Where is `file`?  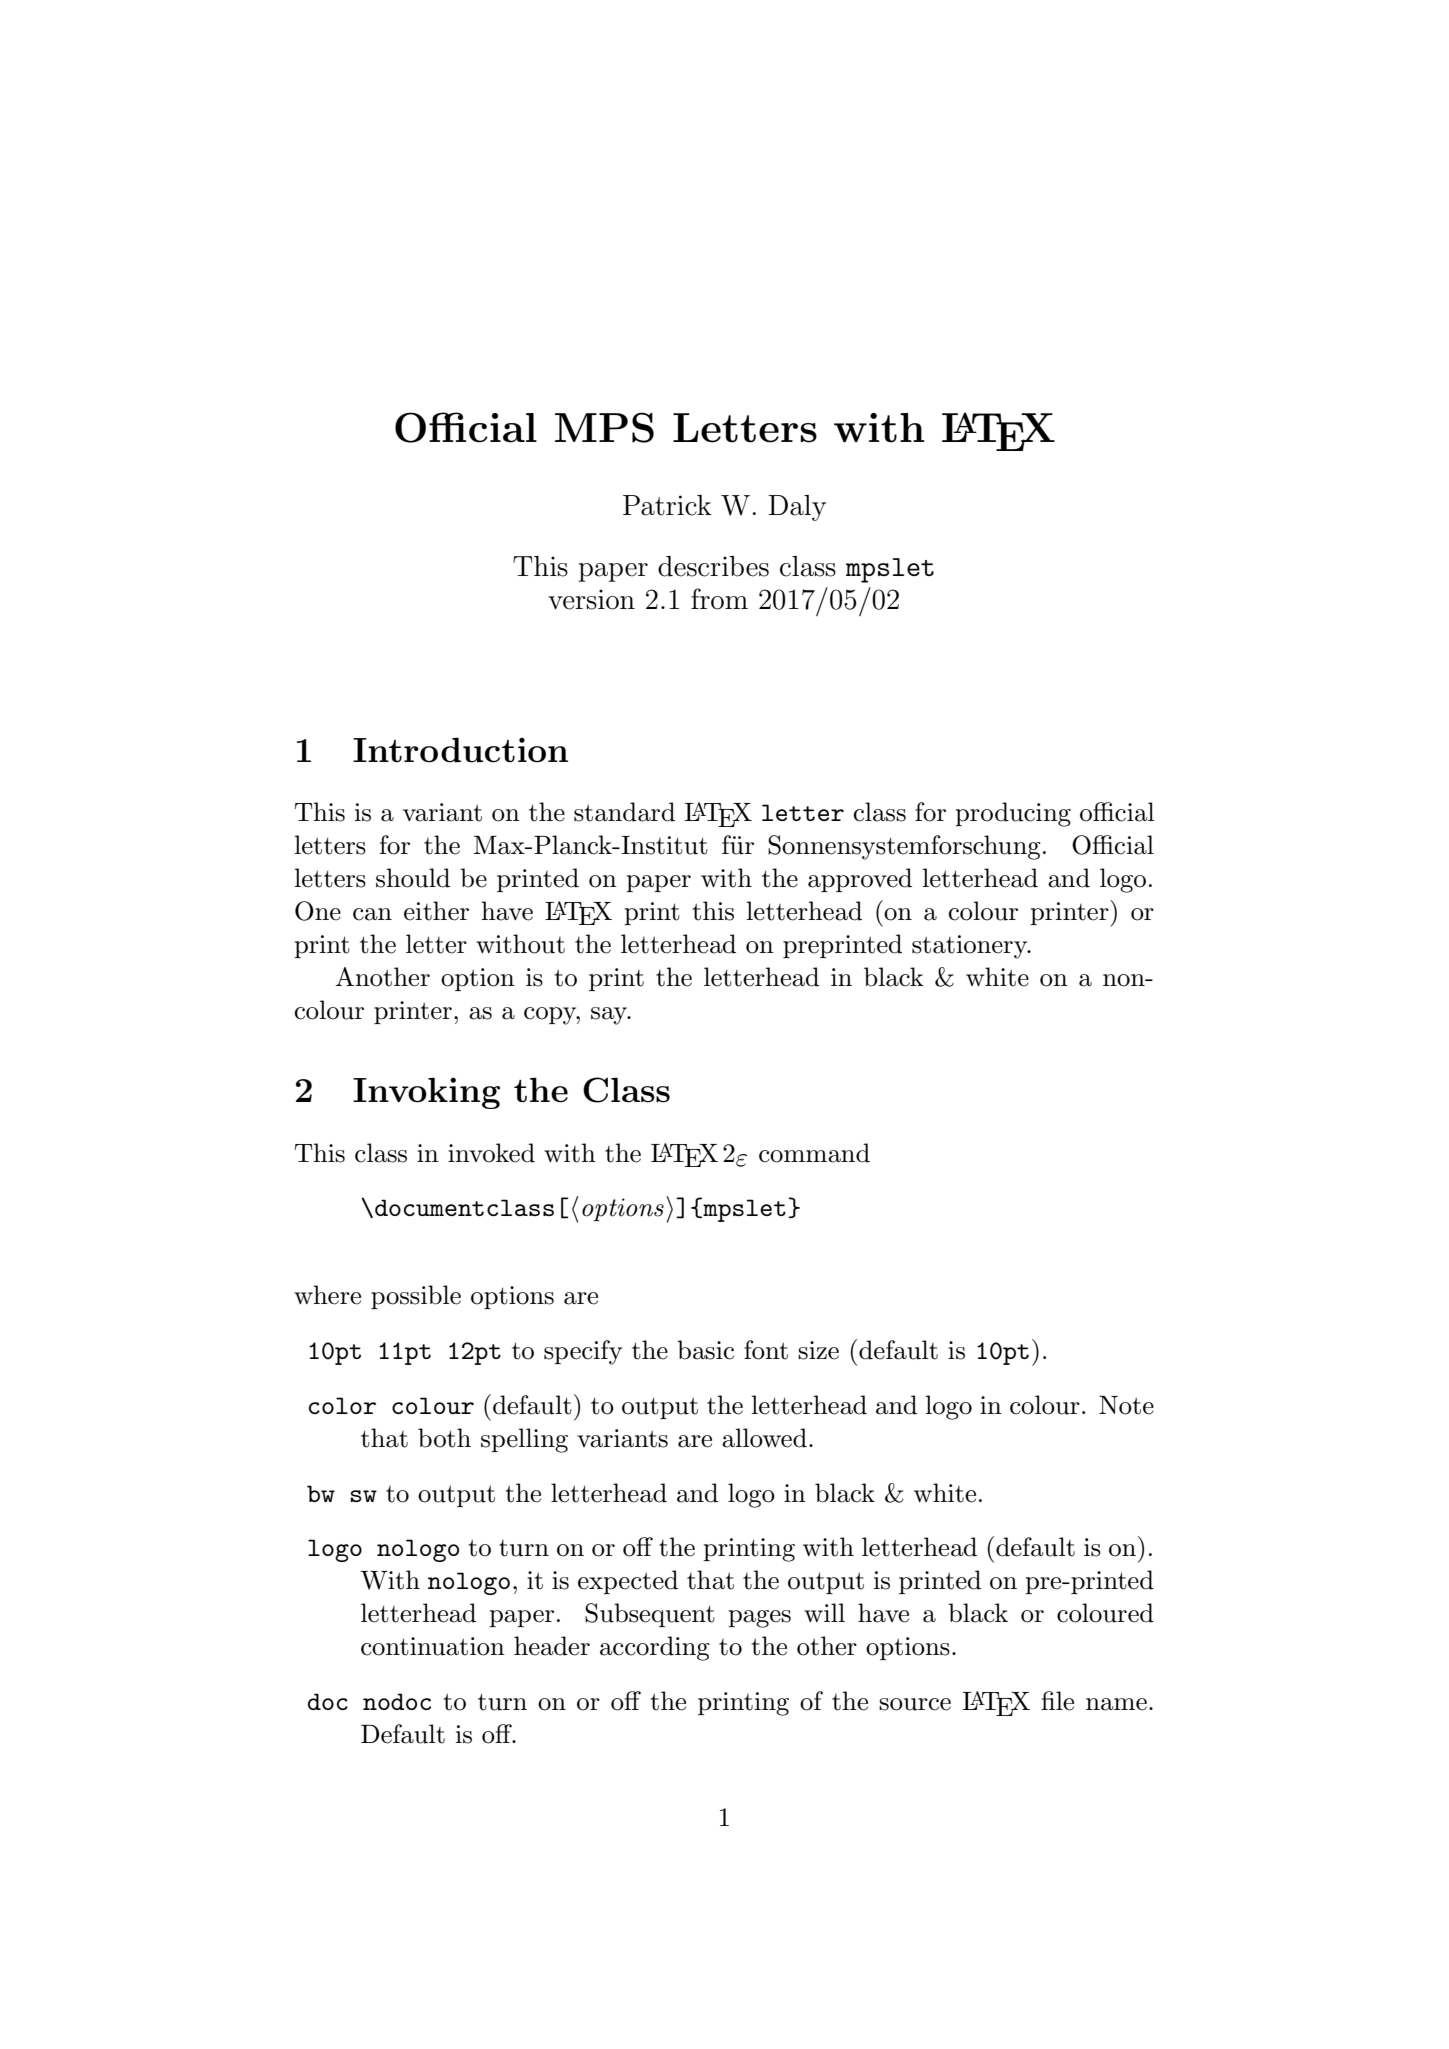 file is located at coordinates (1057, 1701).
